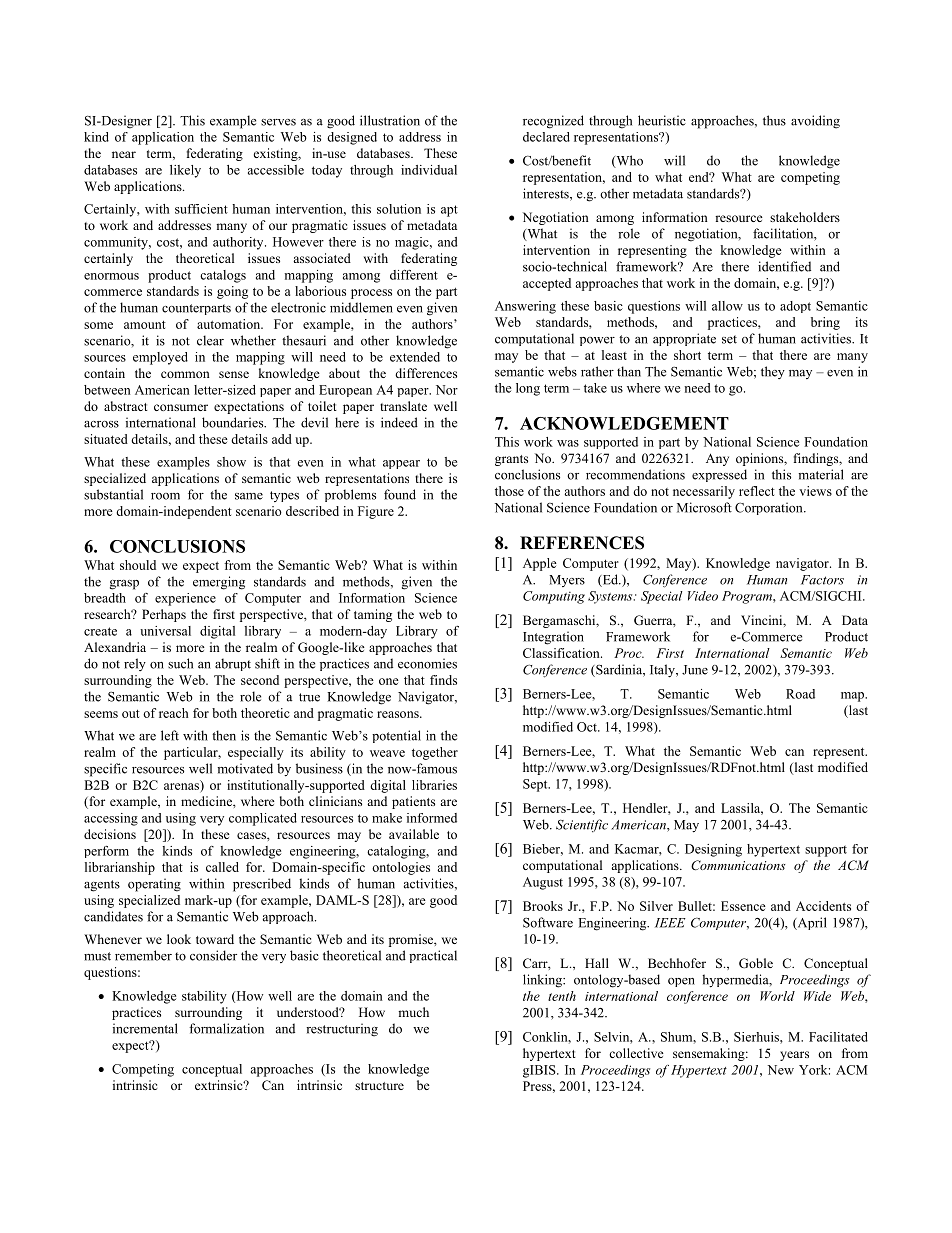 This page has width=952, height=1233. Describe the element at coordinates (800, 694) in the page. I see `Road` at that location.
